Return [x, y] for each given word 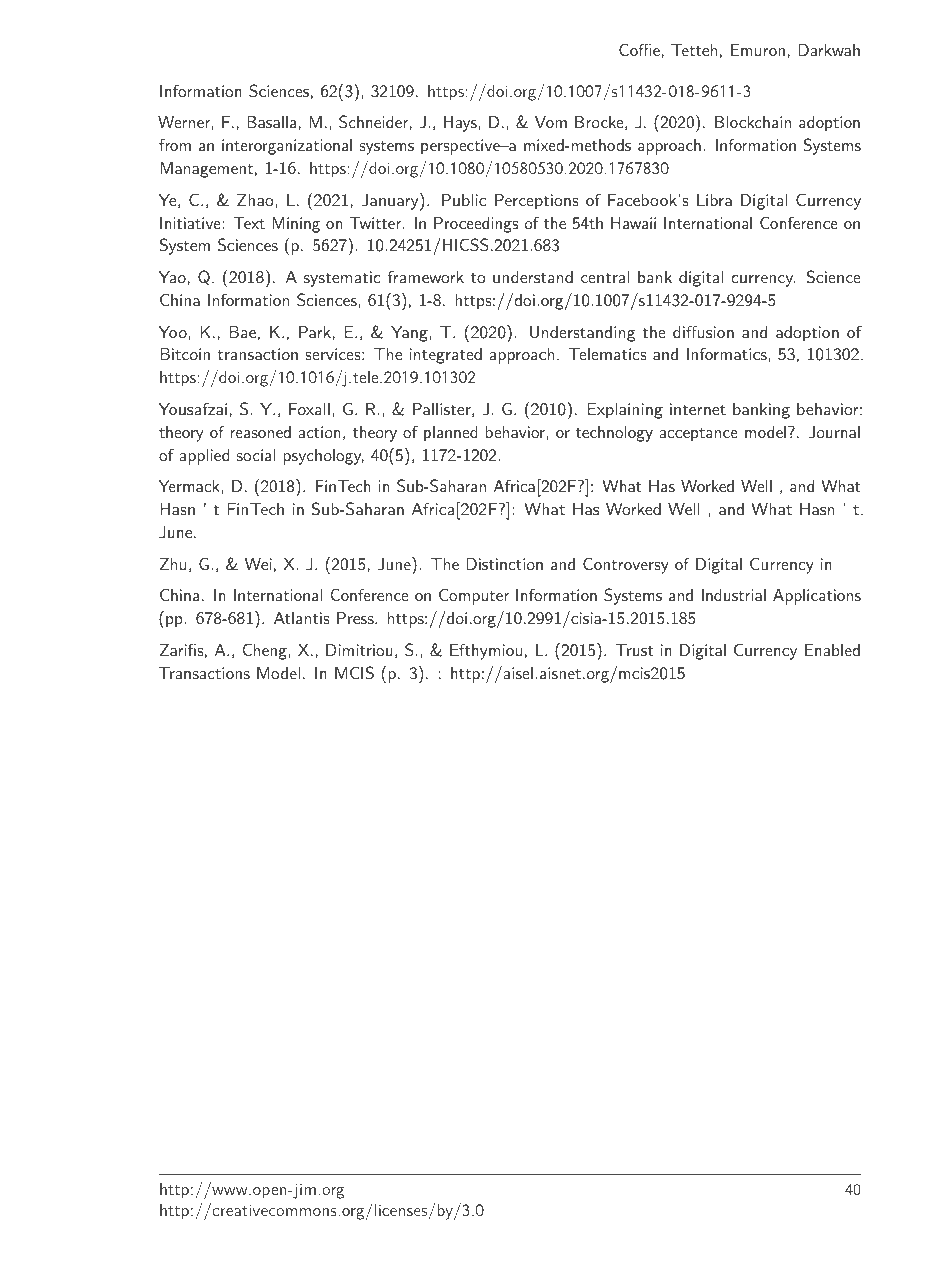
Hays [461, 124]
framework [425, 276]
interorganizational [287, 147]
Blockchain [753, 122]
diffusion [703, 331]
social [256, 455]
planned [451, 434]
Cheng [265, 651]
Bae [242, 332]
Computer [474, 596]
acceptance [699, 435]
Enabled [832, 650]
